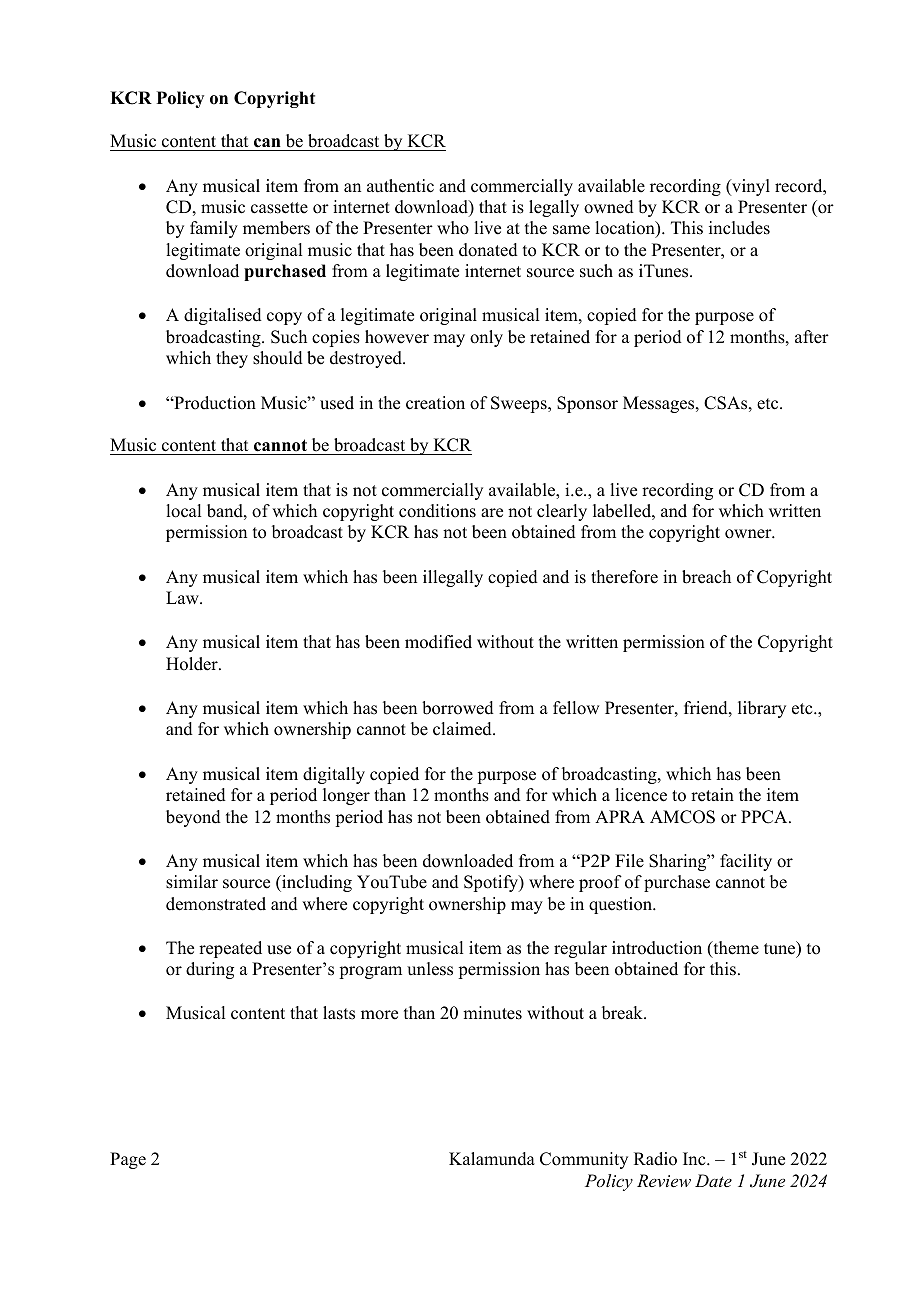 This screenshot has height=1308, width=924. What do you see at coordinates (739, 228) in the screenshot?
I see `includes` at bounding box center [739, 228].
